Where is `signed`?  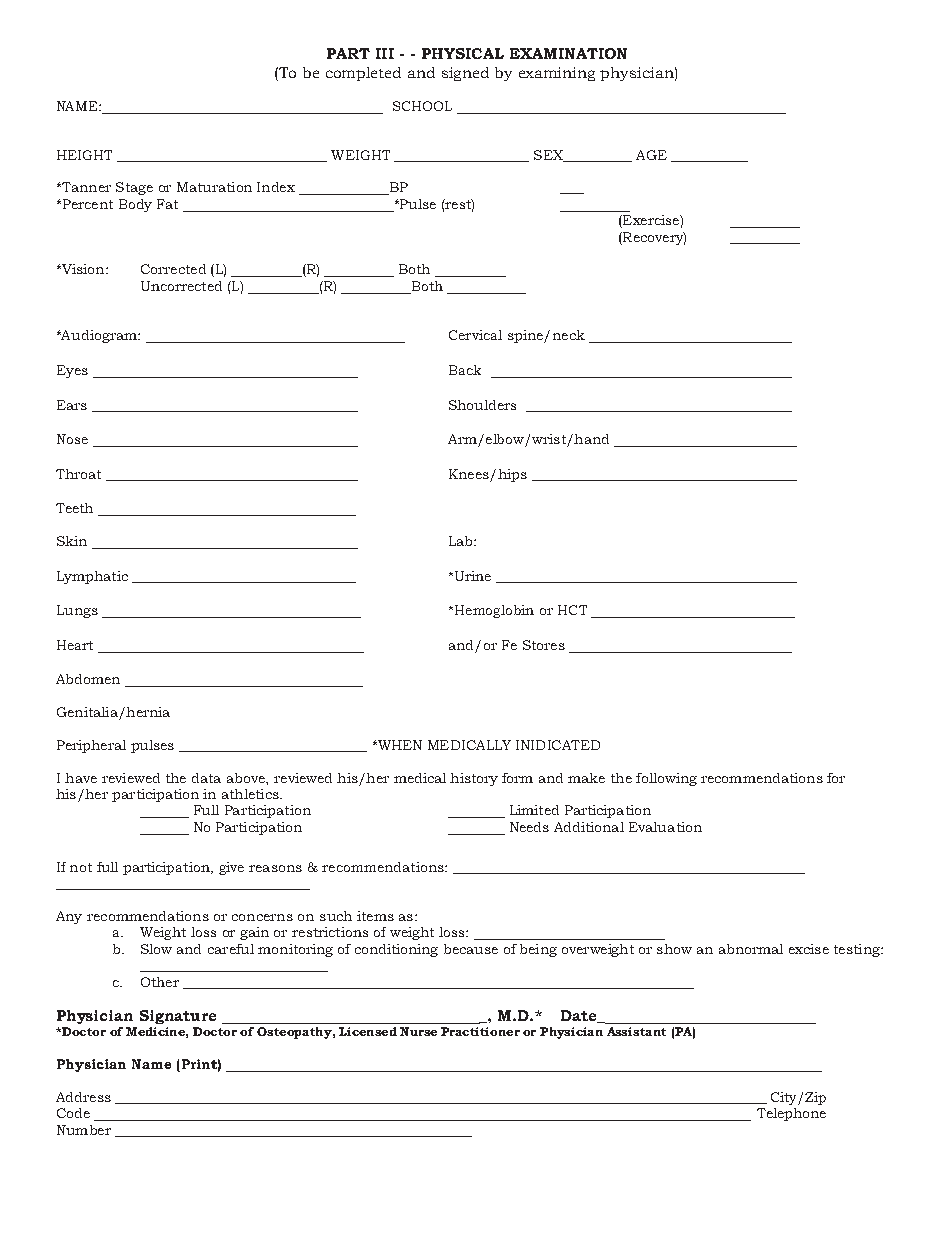
signed is located at coordinates (465, 74).
